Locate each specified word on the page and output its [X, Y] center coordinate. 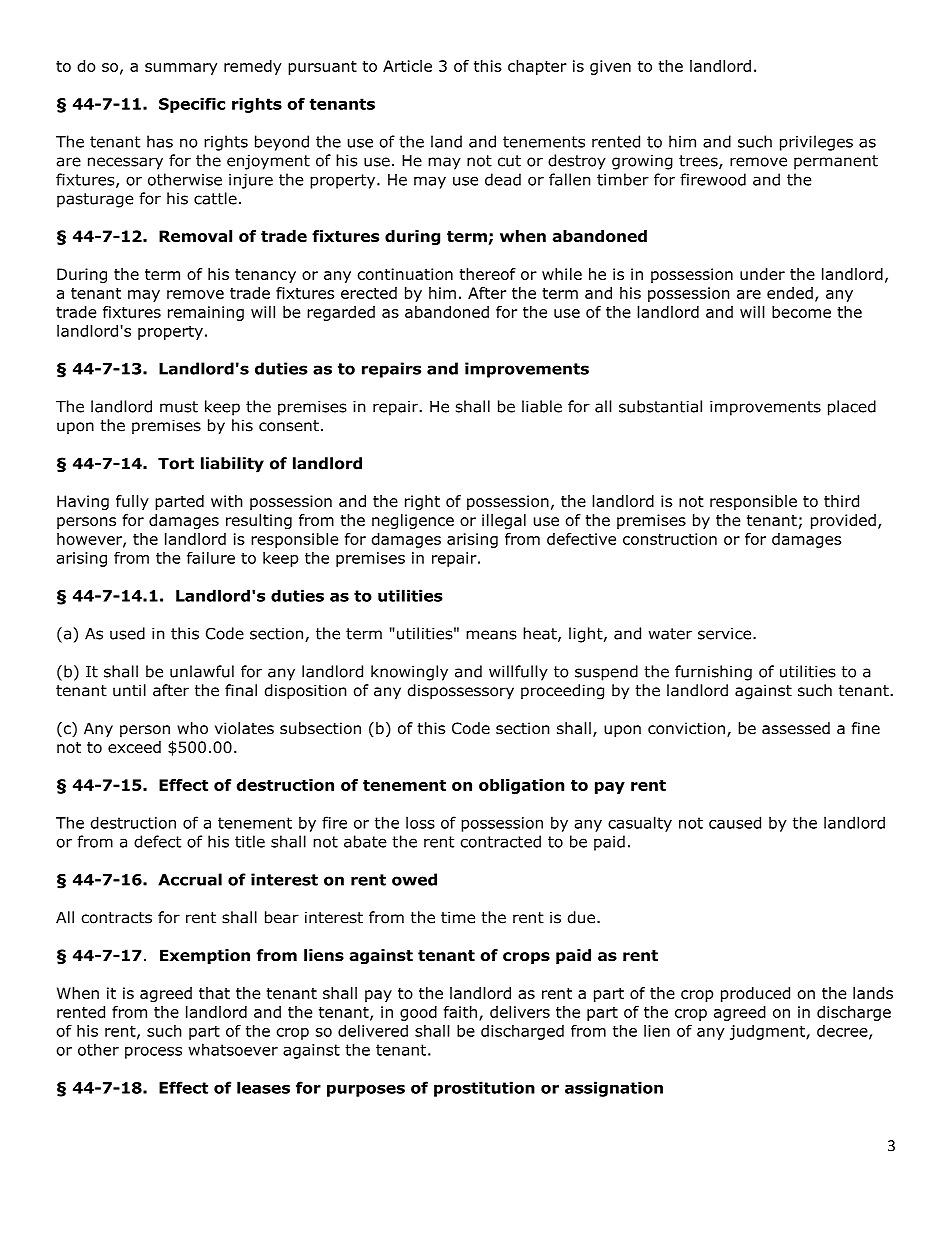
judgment [768, 1032]
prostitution [484, 1089]
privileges [816, 143]
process [153, 1053]
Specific [192, 105]
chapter [537, 67]
